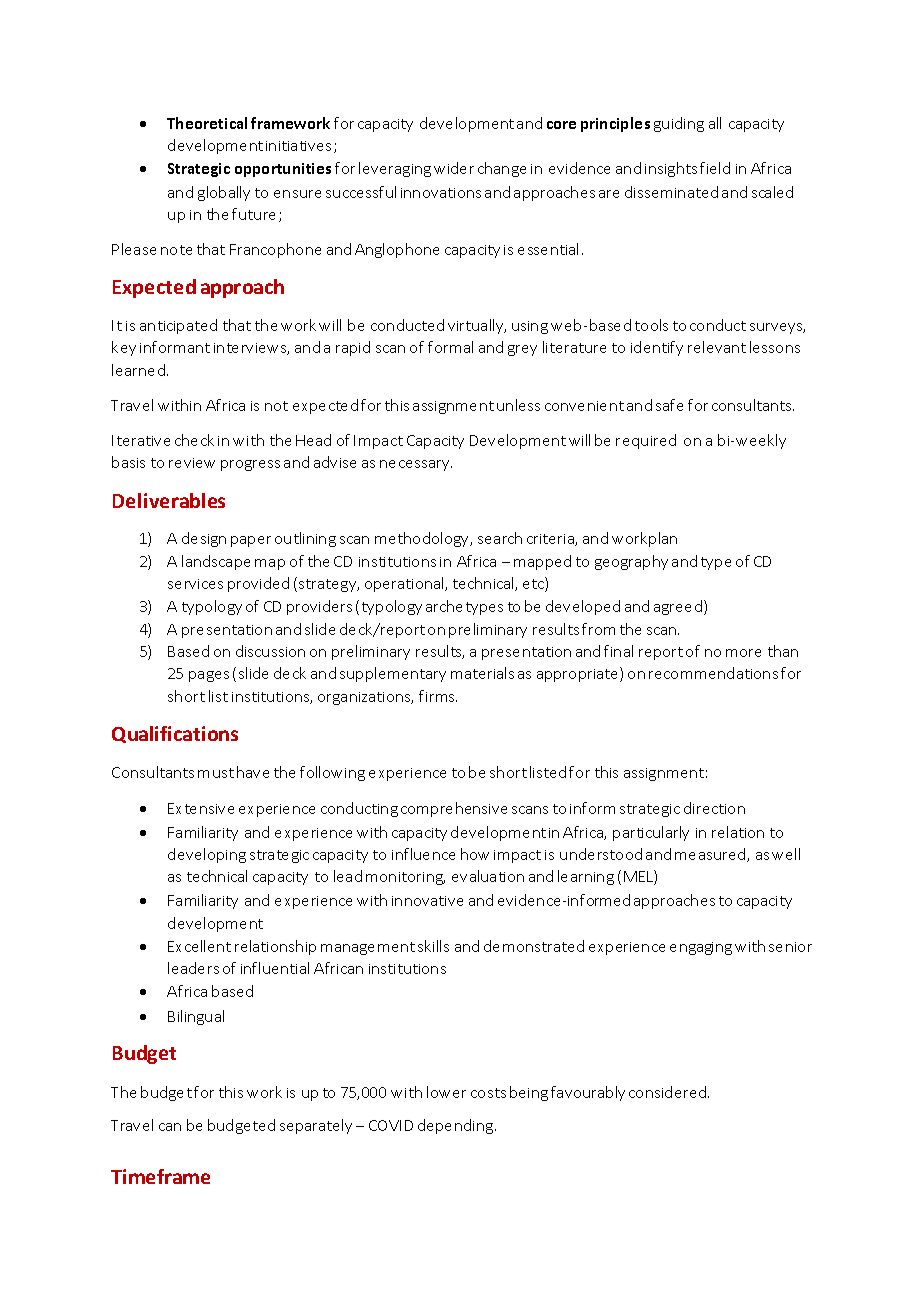  What do you see at coordinates (457, 1126) in the page?
I see `depending` at bounding box center [457, 1126].
